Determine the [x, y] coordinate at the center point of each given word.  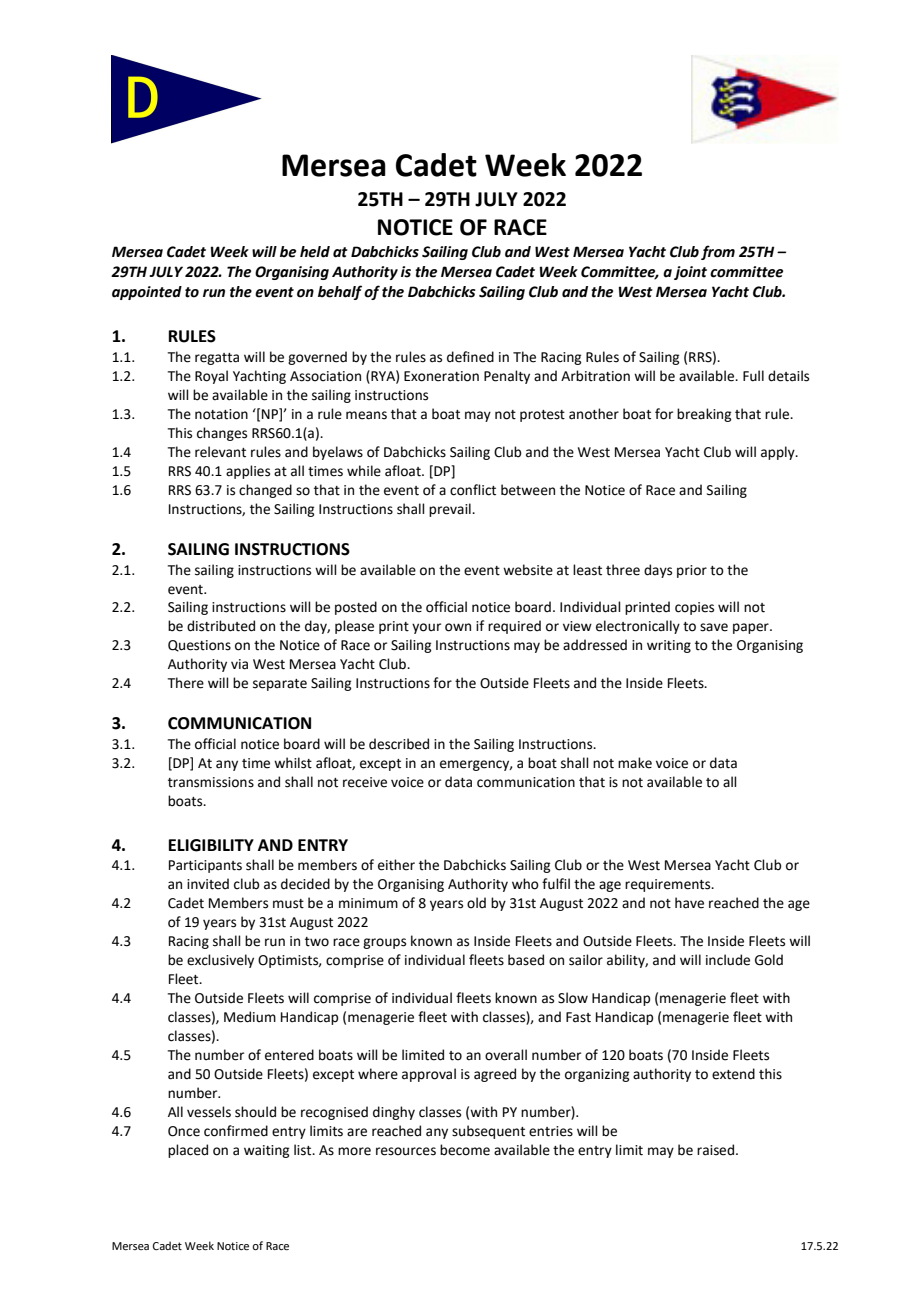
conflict [473, 490]
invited [208, 884]
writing [669, 646]
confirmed [236, 1131]
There [186, 683]
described [399, 744]
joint [690, 273]
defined [470, 357]
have [689, 903]
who [525, 884]
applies [248, 472]
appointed [147, 293]
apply [779, 453]
